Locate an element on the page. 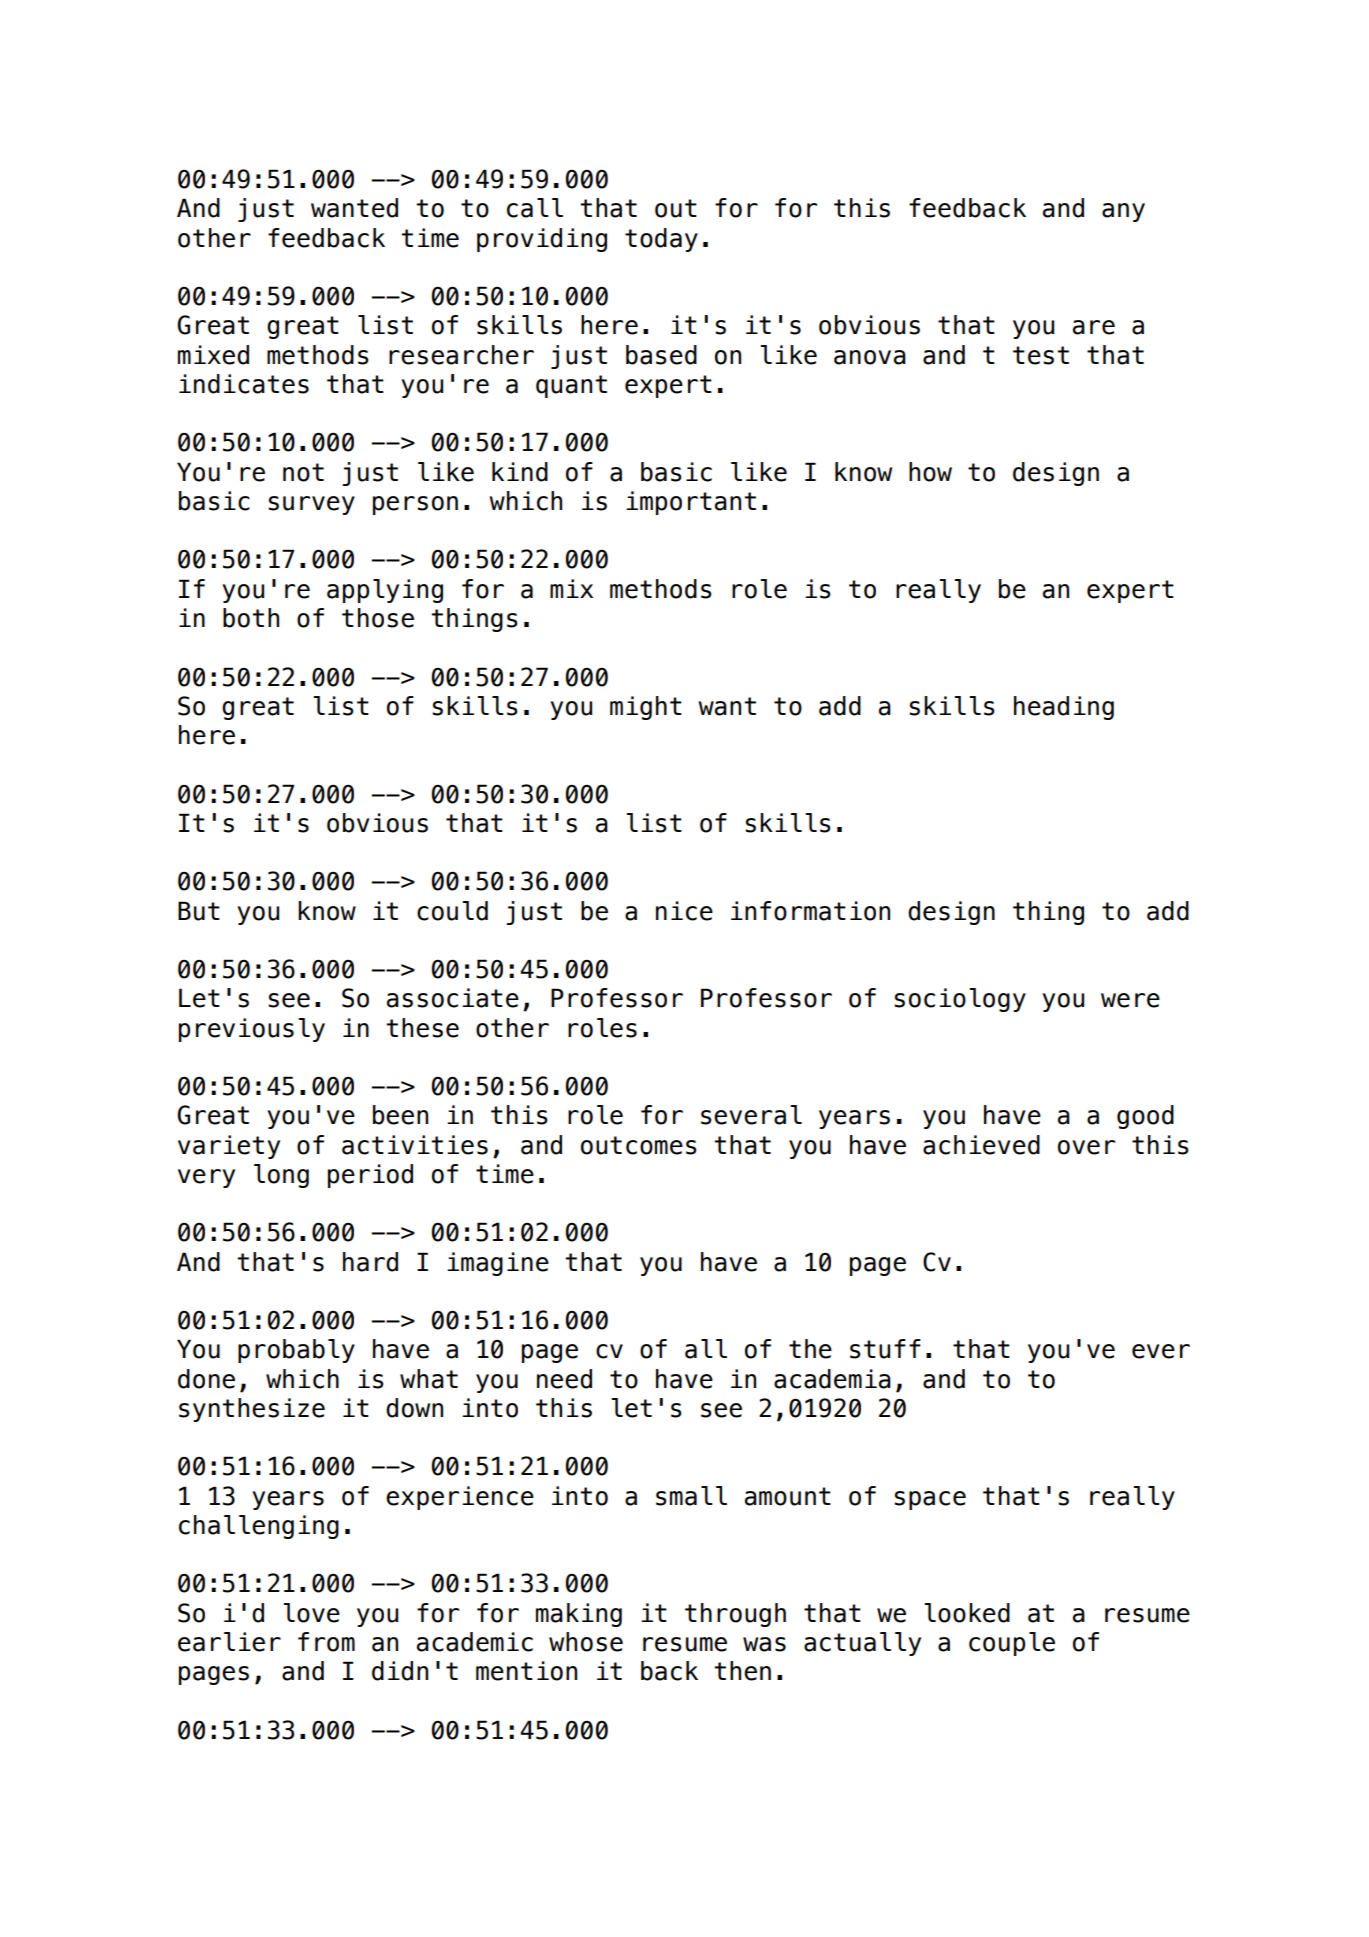 This document has height=1937, width=1369. important is located at coordinates (691, 503).
